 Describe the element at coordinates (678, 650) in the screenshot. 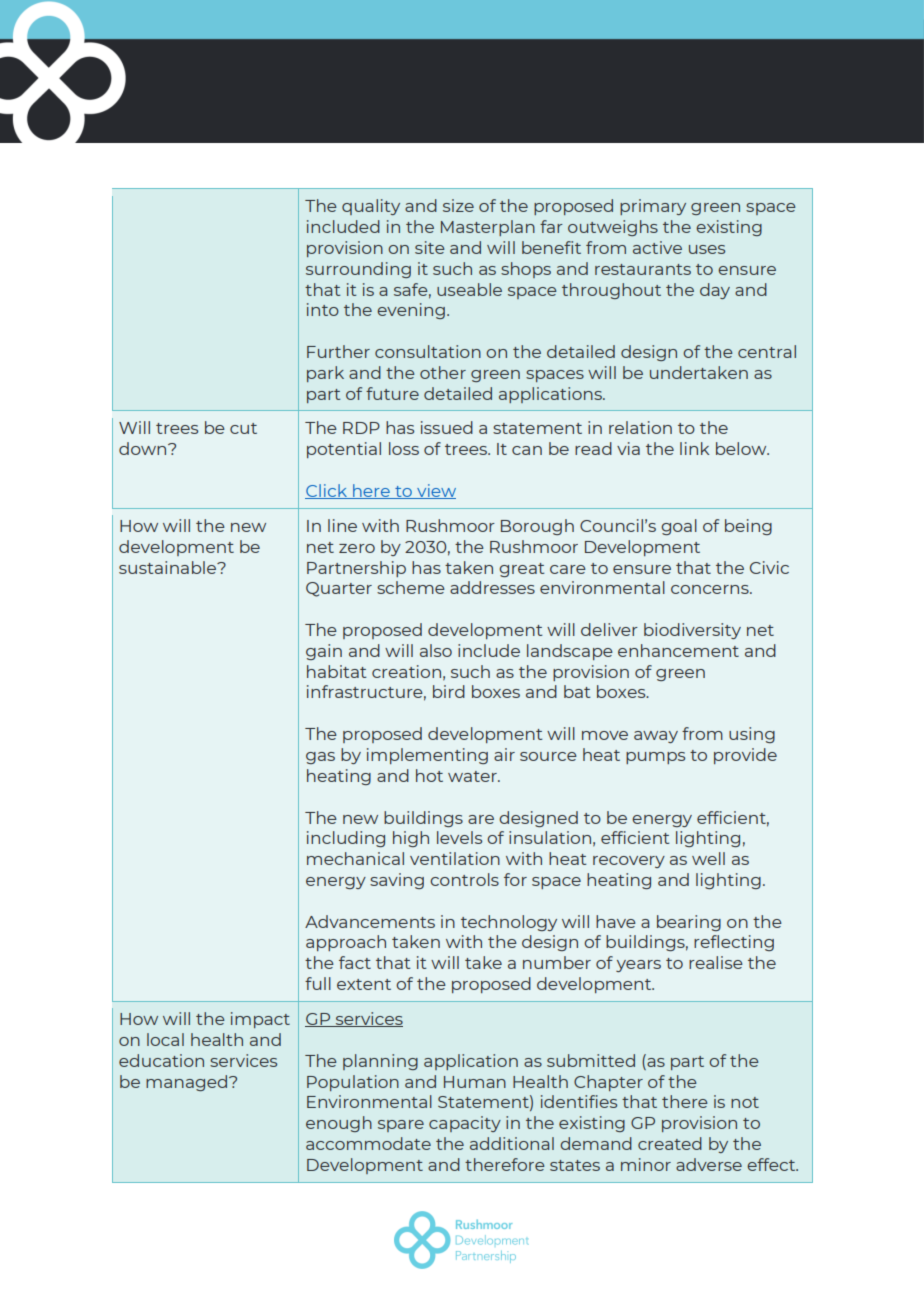

I see `enhancement` at that location.
